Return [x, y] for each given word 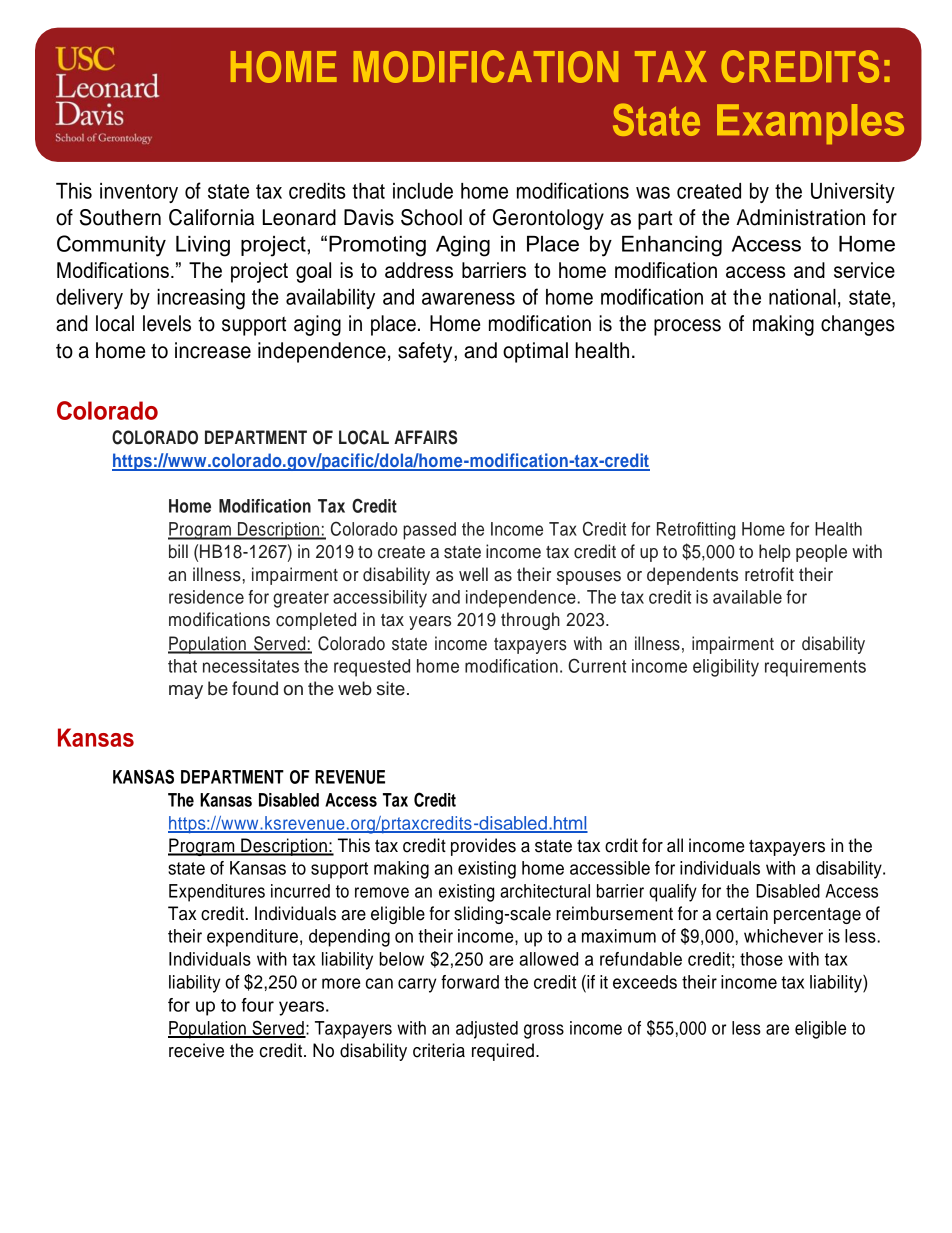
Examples [810, 124]
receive [196, 1050]
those [761, 959]
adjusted [487, 1030]
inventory [139, 193]
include [423, 191]
